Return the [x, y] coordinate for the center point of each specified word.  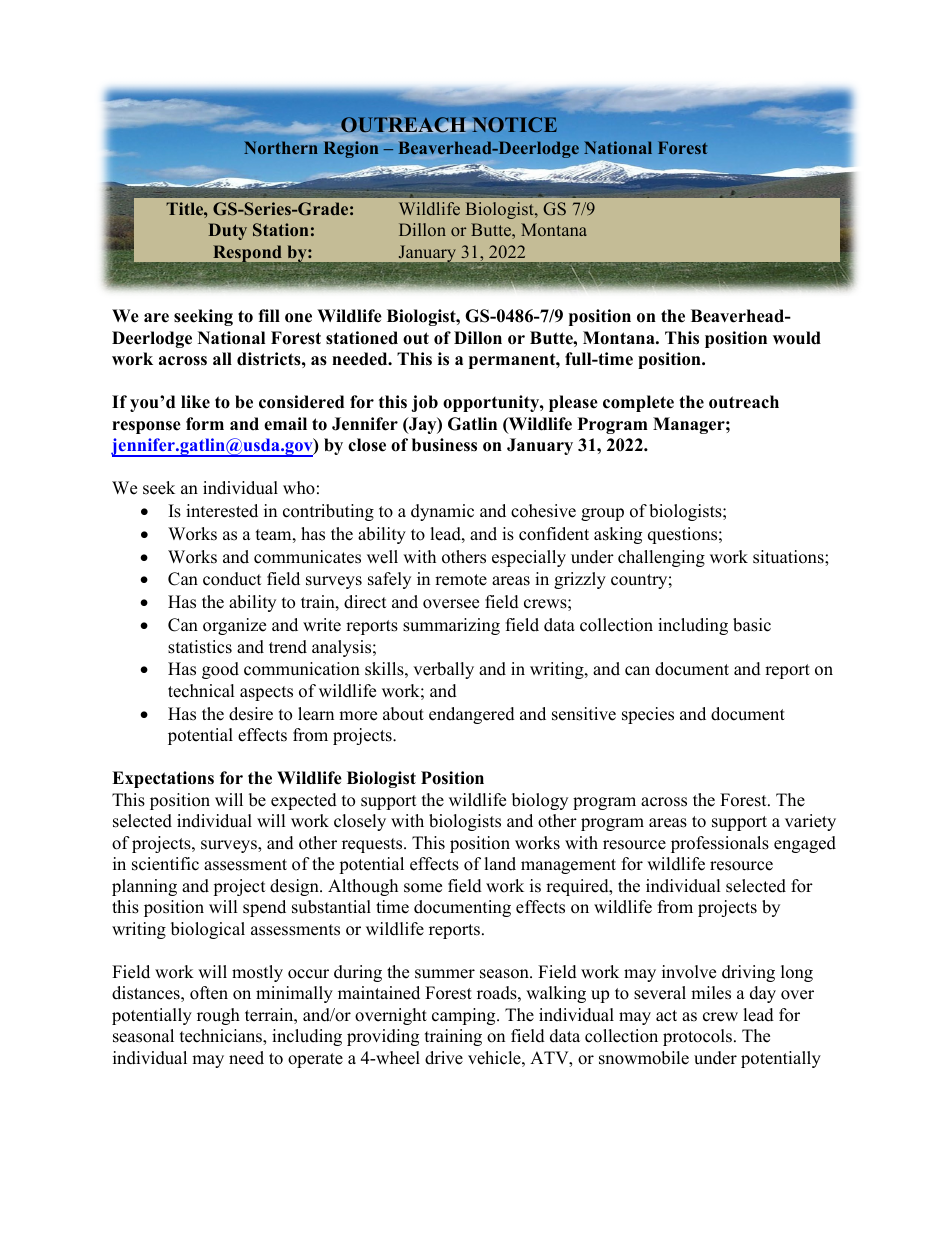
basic [752, 625]
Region [351, 149]
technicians [222, 1037]
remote [461, 580]
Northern [281, 147]
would [797, 338]
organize [234, 626]
